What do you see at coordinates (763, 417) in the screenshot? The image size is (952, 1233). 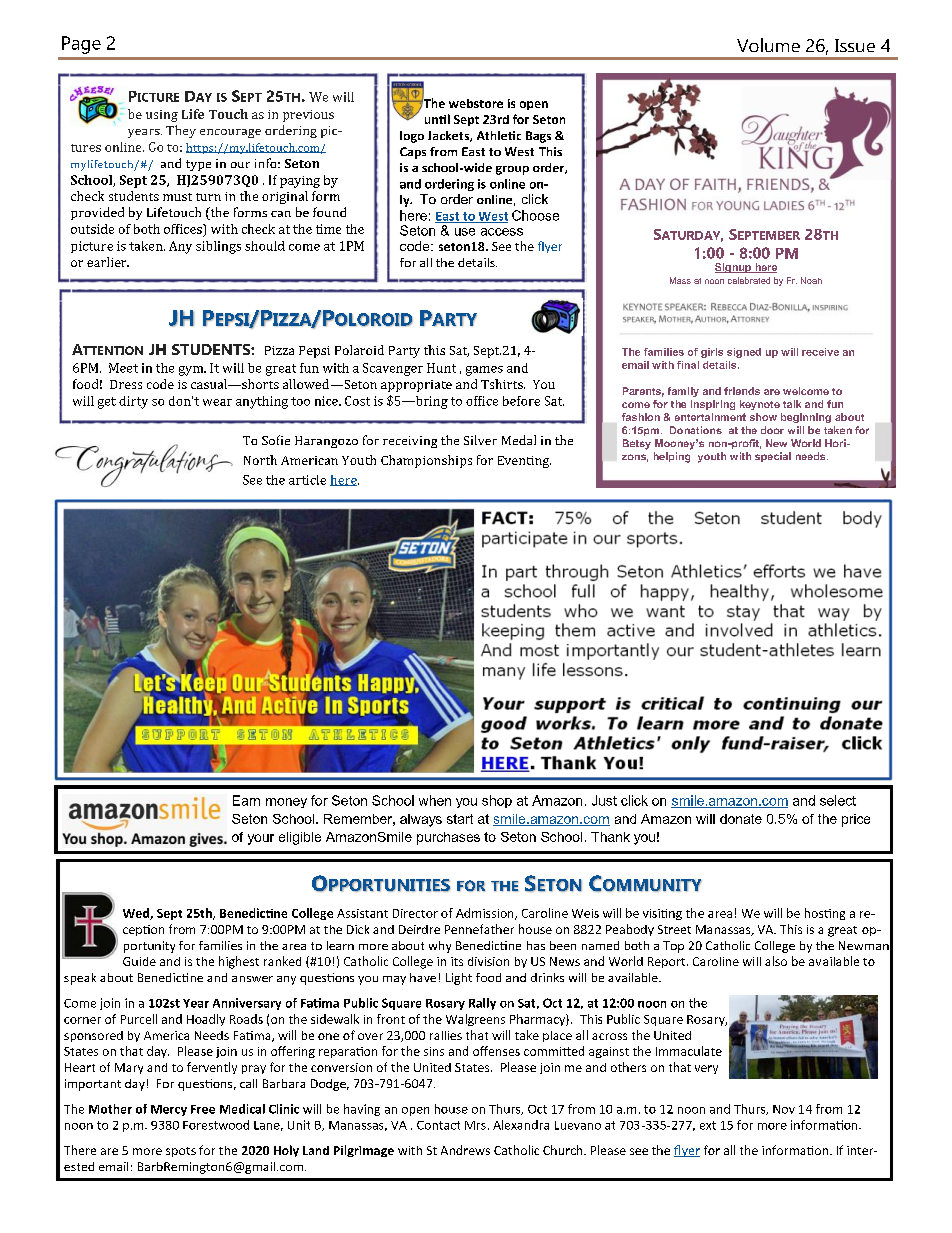 I see `show` at bounding box center [763, 417].
